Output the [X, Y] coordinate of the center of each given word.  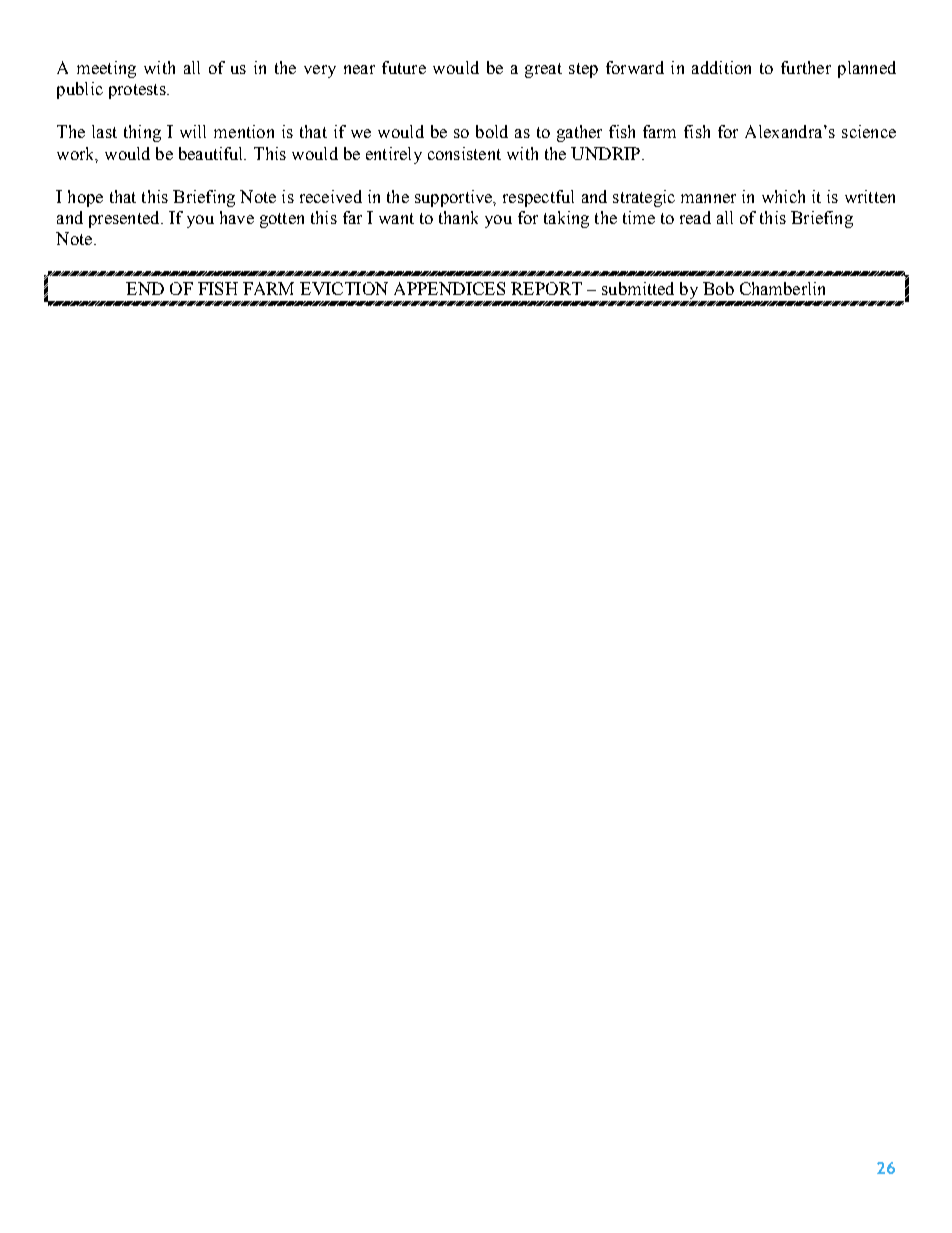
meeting [106, 69]
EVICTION [344, 288]
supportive [455, 198]
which [783, 196]
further [806, 67]
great [543, 70]
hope [85, 198]
